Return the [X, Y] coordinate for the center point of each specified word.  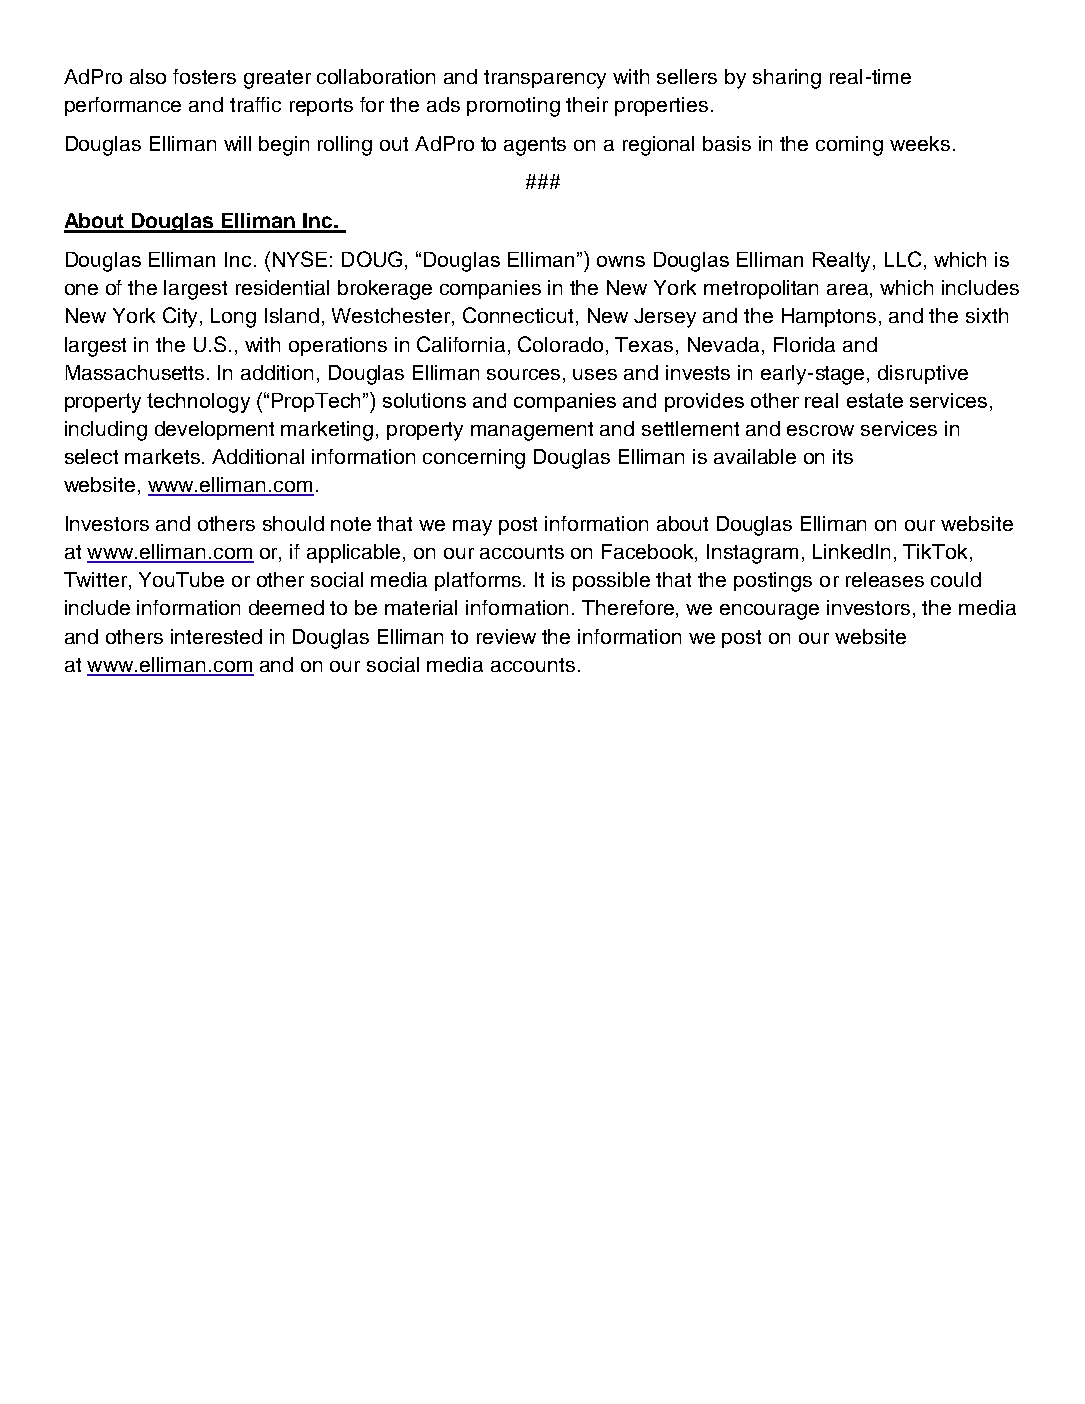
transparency [545, 79]
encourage [769, 612]
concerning [474, 459]
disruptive [923, 374]
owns [621, 261]
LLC [905, 260]
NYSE [300, 259]
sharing [787, 79]
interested [216, 636]
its [843, 456]
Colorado [560, 344]
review [506, 636]
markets [164, 456]
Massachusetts [135, 372]
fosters [204, 76]
